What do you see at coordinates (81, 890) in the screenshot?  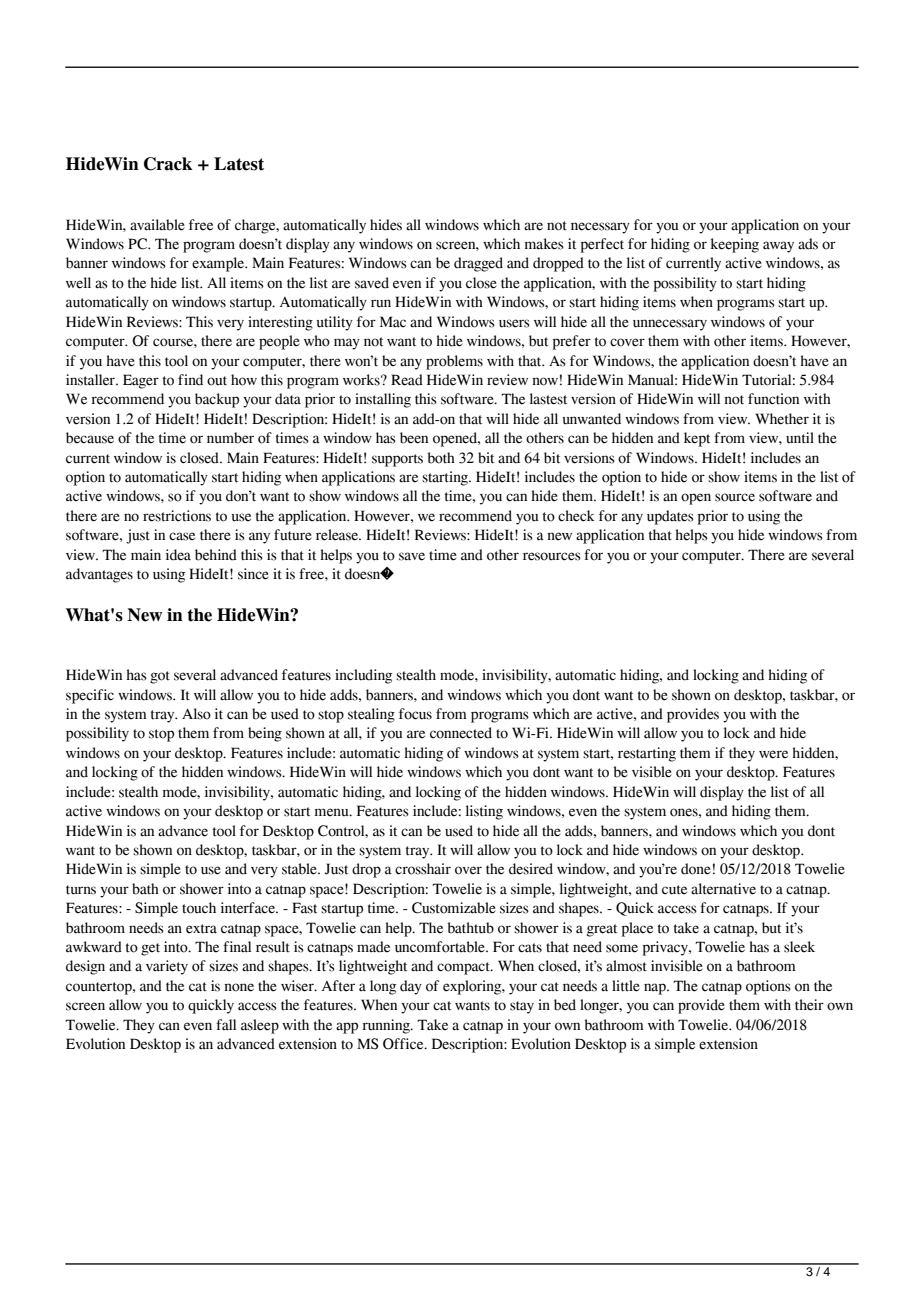 I see `turns` at bounding box center [81, 890].
